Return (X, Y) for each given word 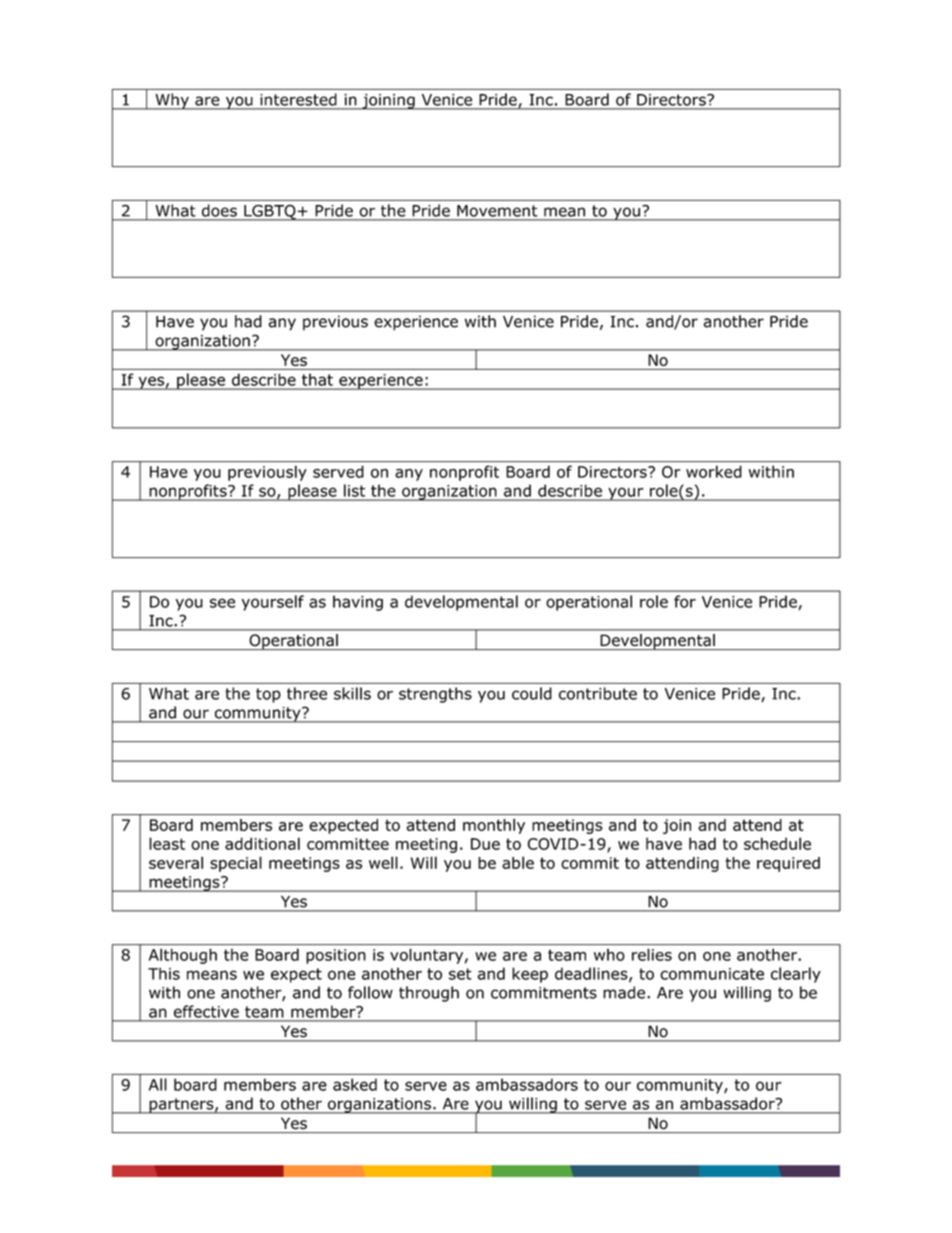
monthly (494, 826)
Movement (497, 211)
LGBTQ (270, 213)
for (685, 601)
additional (262, 843)
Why (172, 101)
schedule (777, 843)
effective (206, 1011)
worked (714, 471)
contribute (598, 693)
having (358, 603)
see (222, 603)
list (354, 490)
